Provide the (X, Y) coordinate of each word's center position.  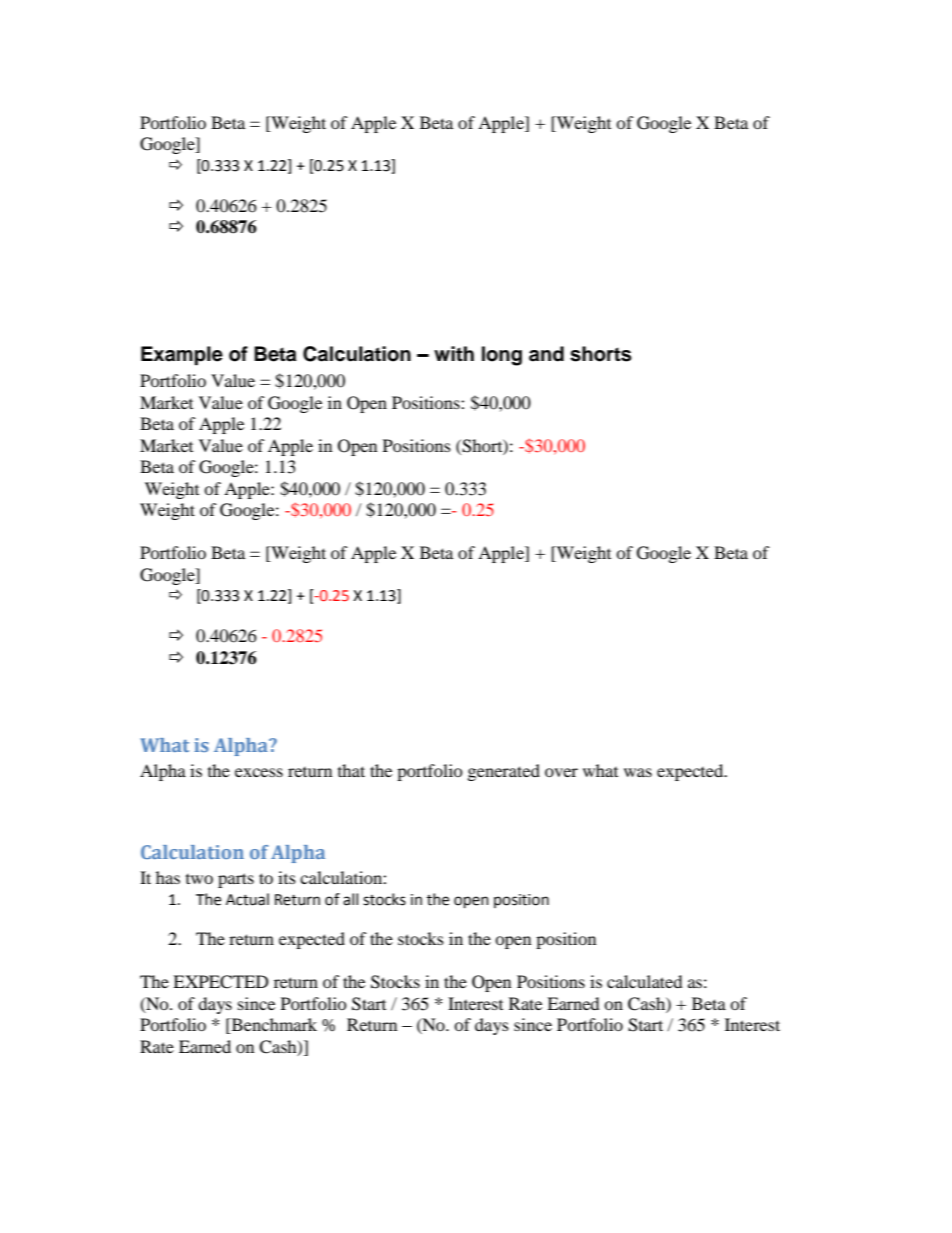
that (351, 770)
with (454, 353)
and (546, 354)
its (287, 877)
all (350, 899)
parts (236, 880)
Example (182, 356)
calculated (645, 981)
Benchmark (273, 1026)
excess (259, 772)
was (638, 772)
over (561, 772)
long (502, 356)
